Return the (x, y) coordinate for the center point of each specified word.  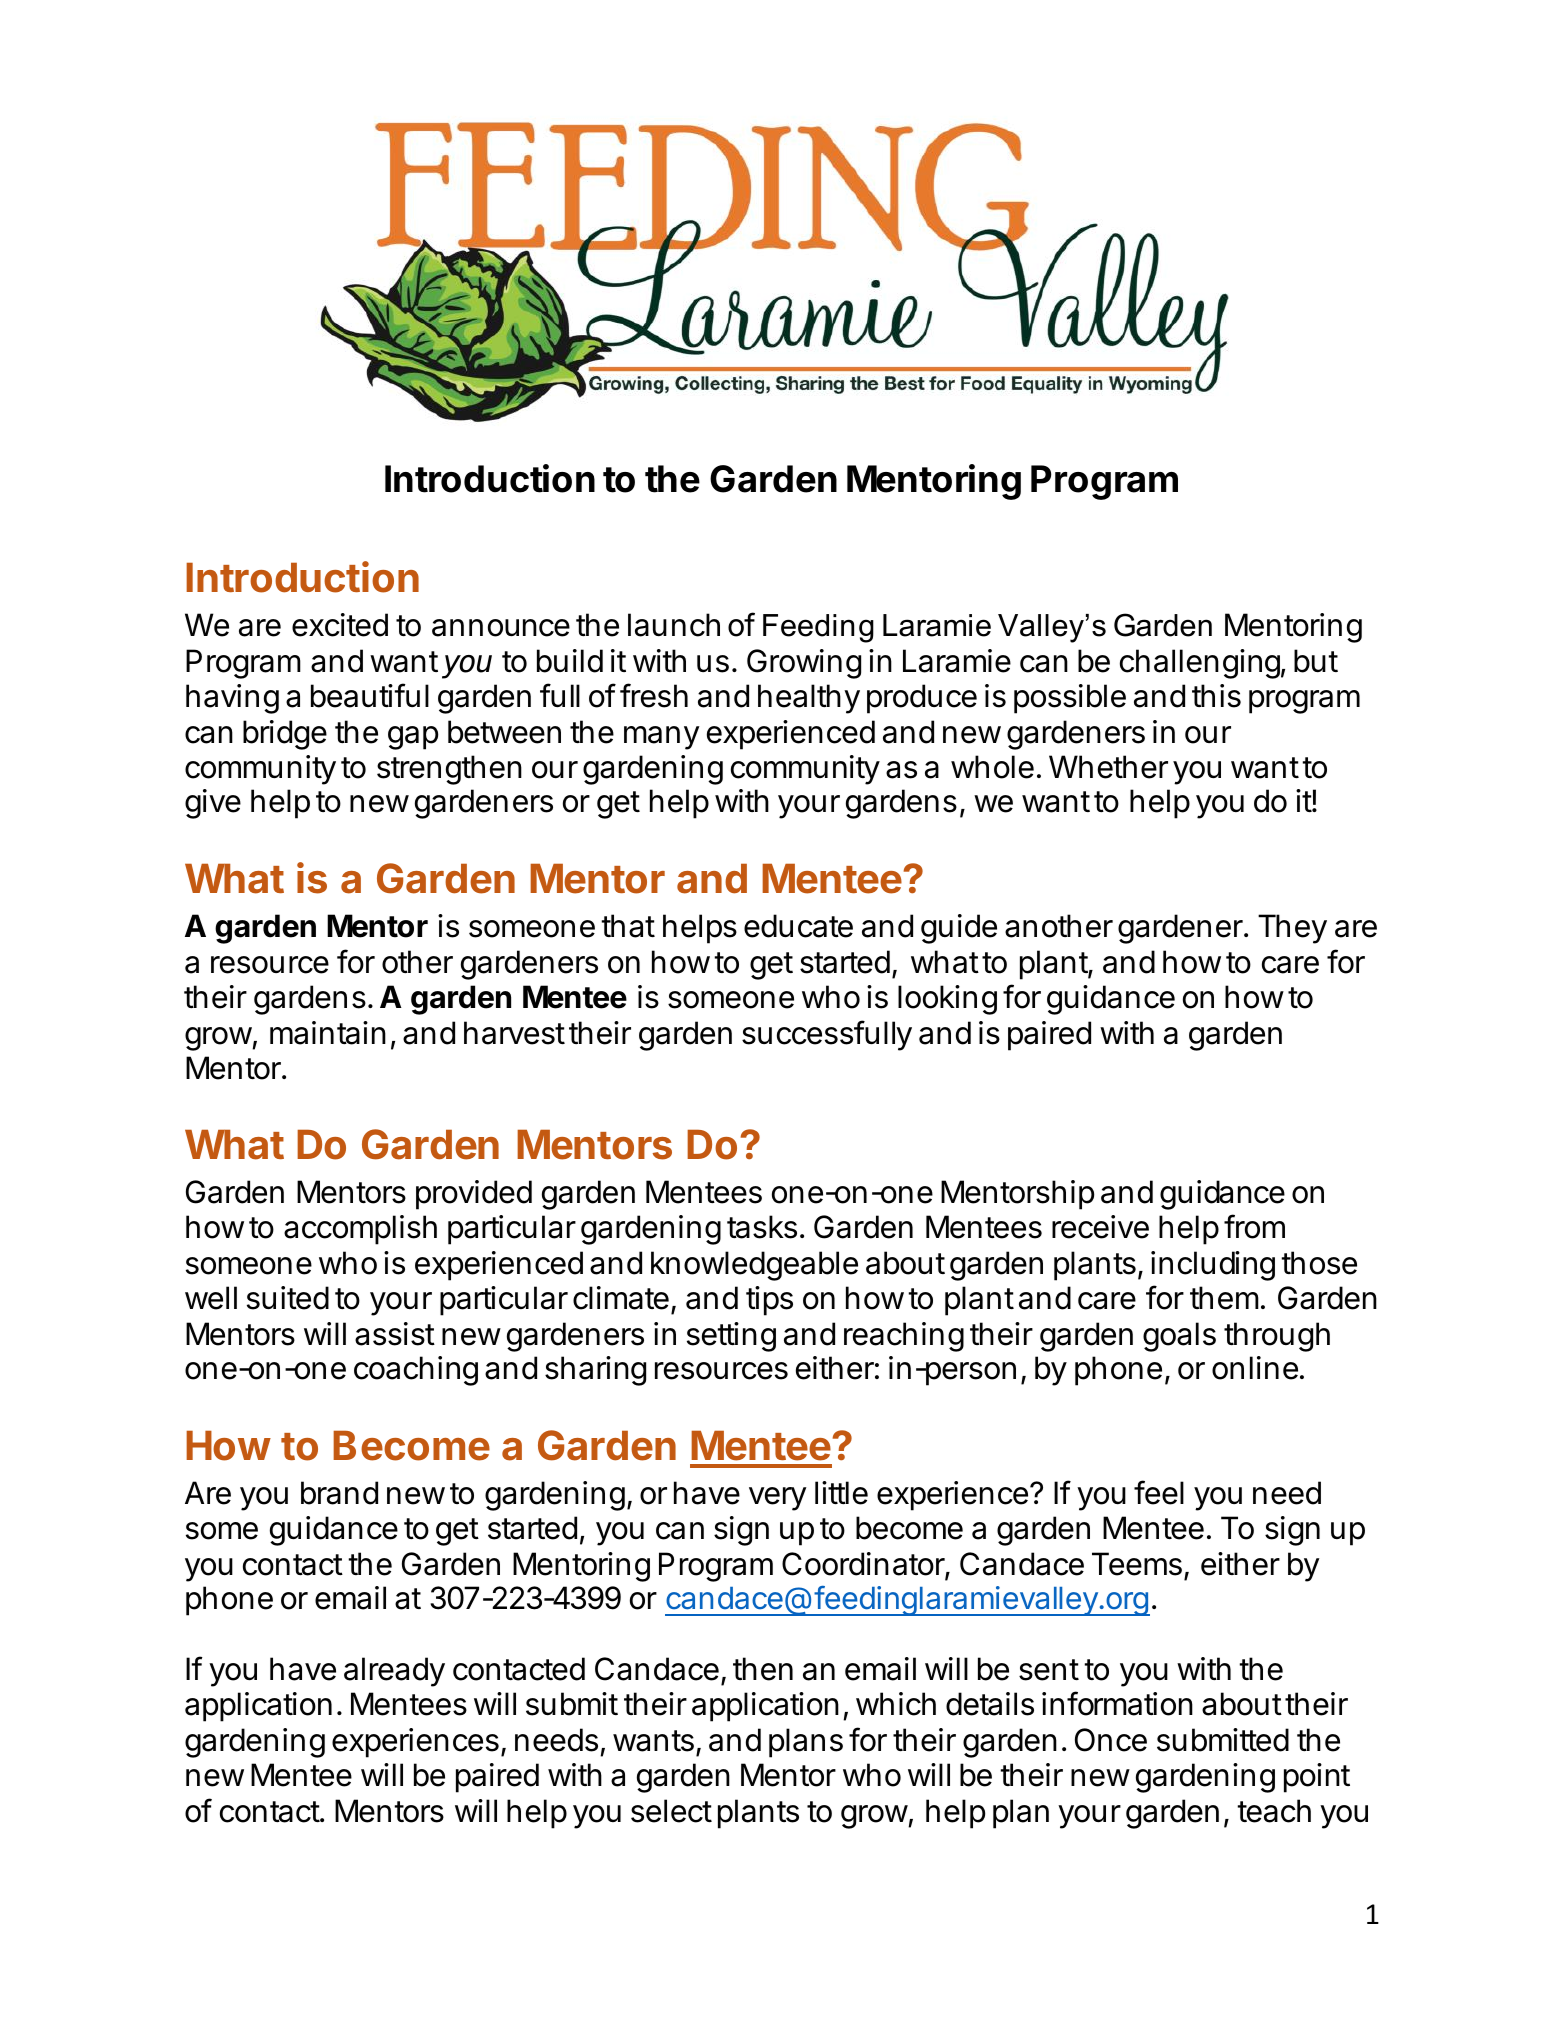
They (1292, 929)
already (394, 1672)
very (778, 1499)
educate (798, 926)
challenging (1200, 664)
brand (339, 1493)
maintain (328, 1033)
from (1254, 1226)
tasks (762, 1227)
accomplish (360, 1230)
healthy (809, 699)
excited (340, 625)
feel (1159, 1492)
